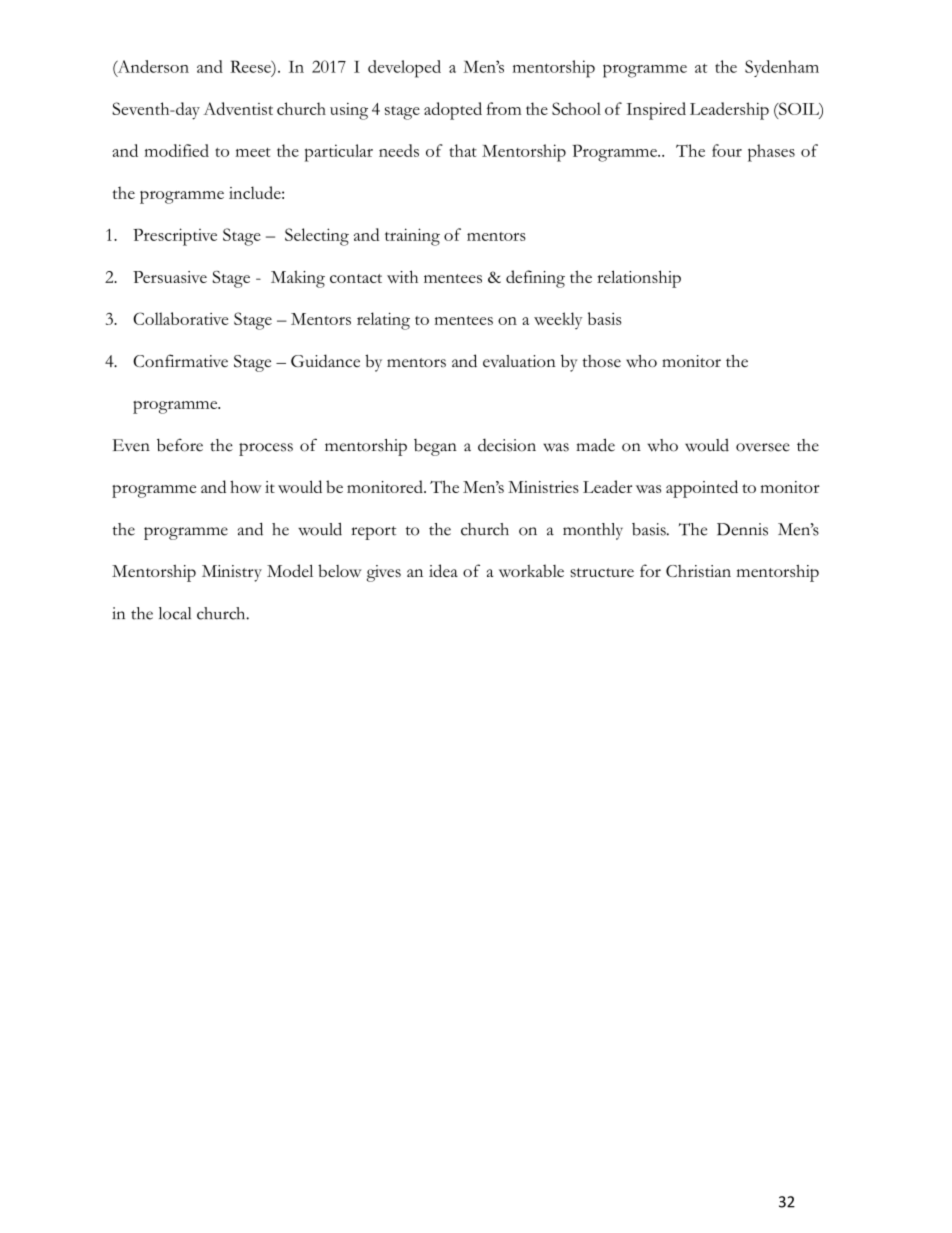  I want to click on evaluation, so click(519, 361).
